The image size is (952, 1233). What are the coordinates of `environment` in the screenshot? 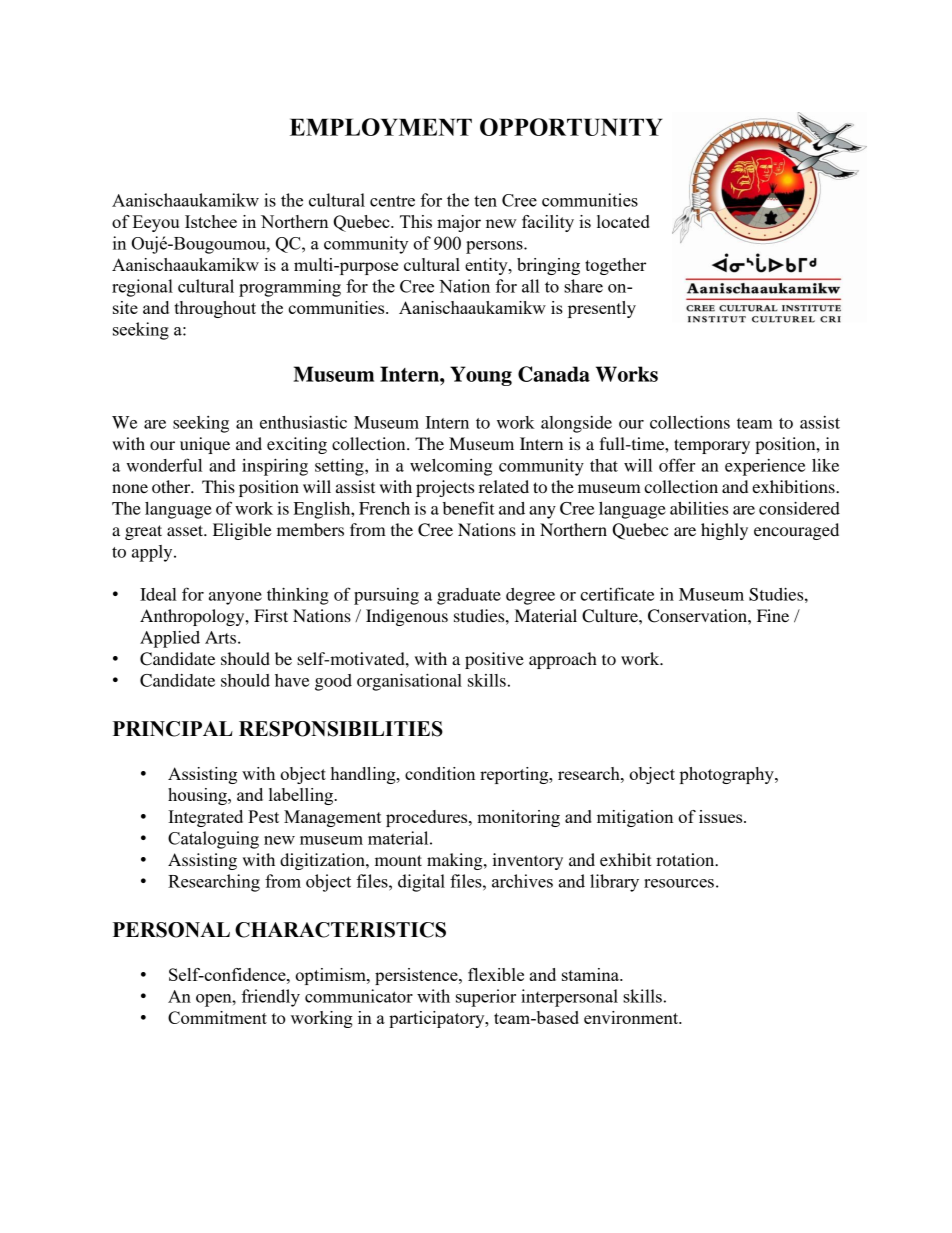 It's located at (632, 1017).
